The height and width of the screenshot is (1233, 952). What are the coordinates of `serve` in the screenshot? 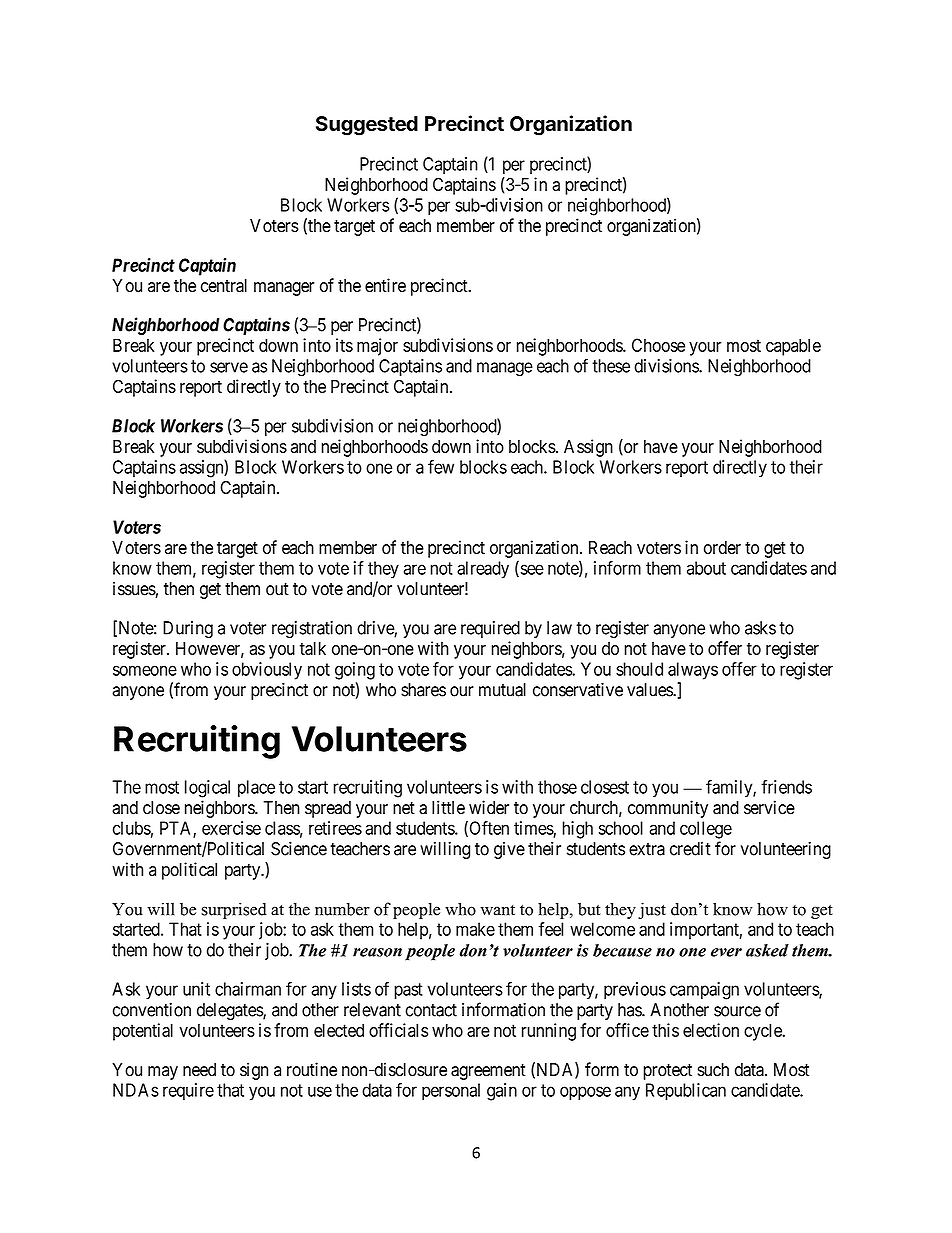 It's located at (229, 367).
